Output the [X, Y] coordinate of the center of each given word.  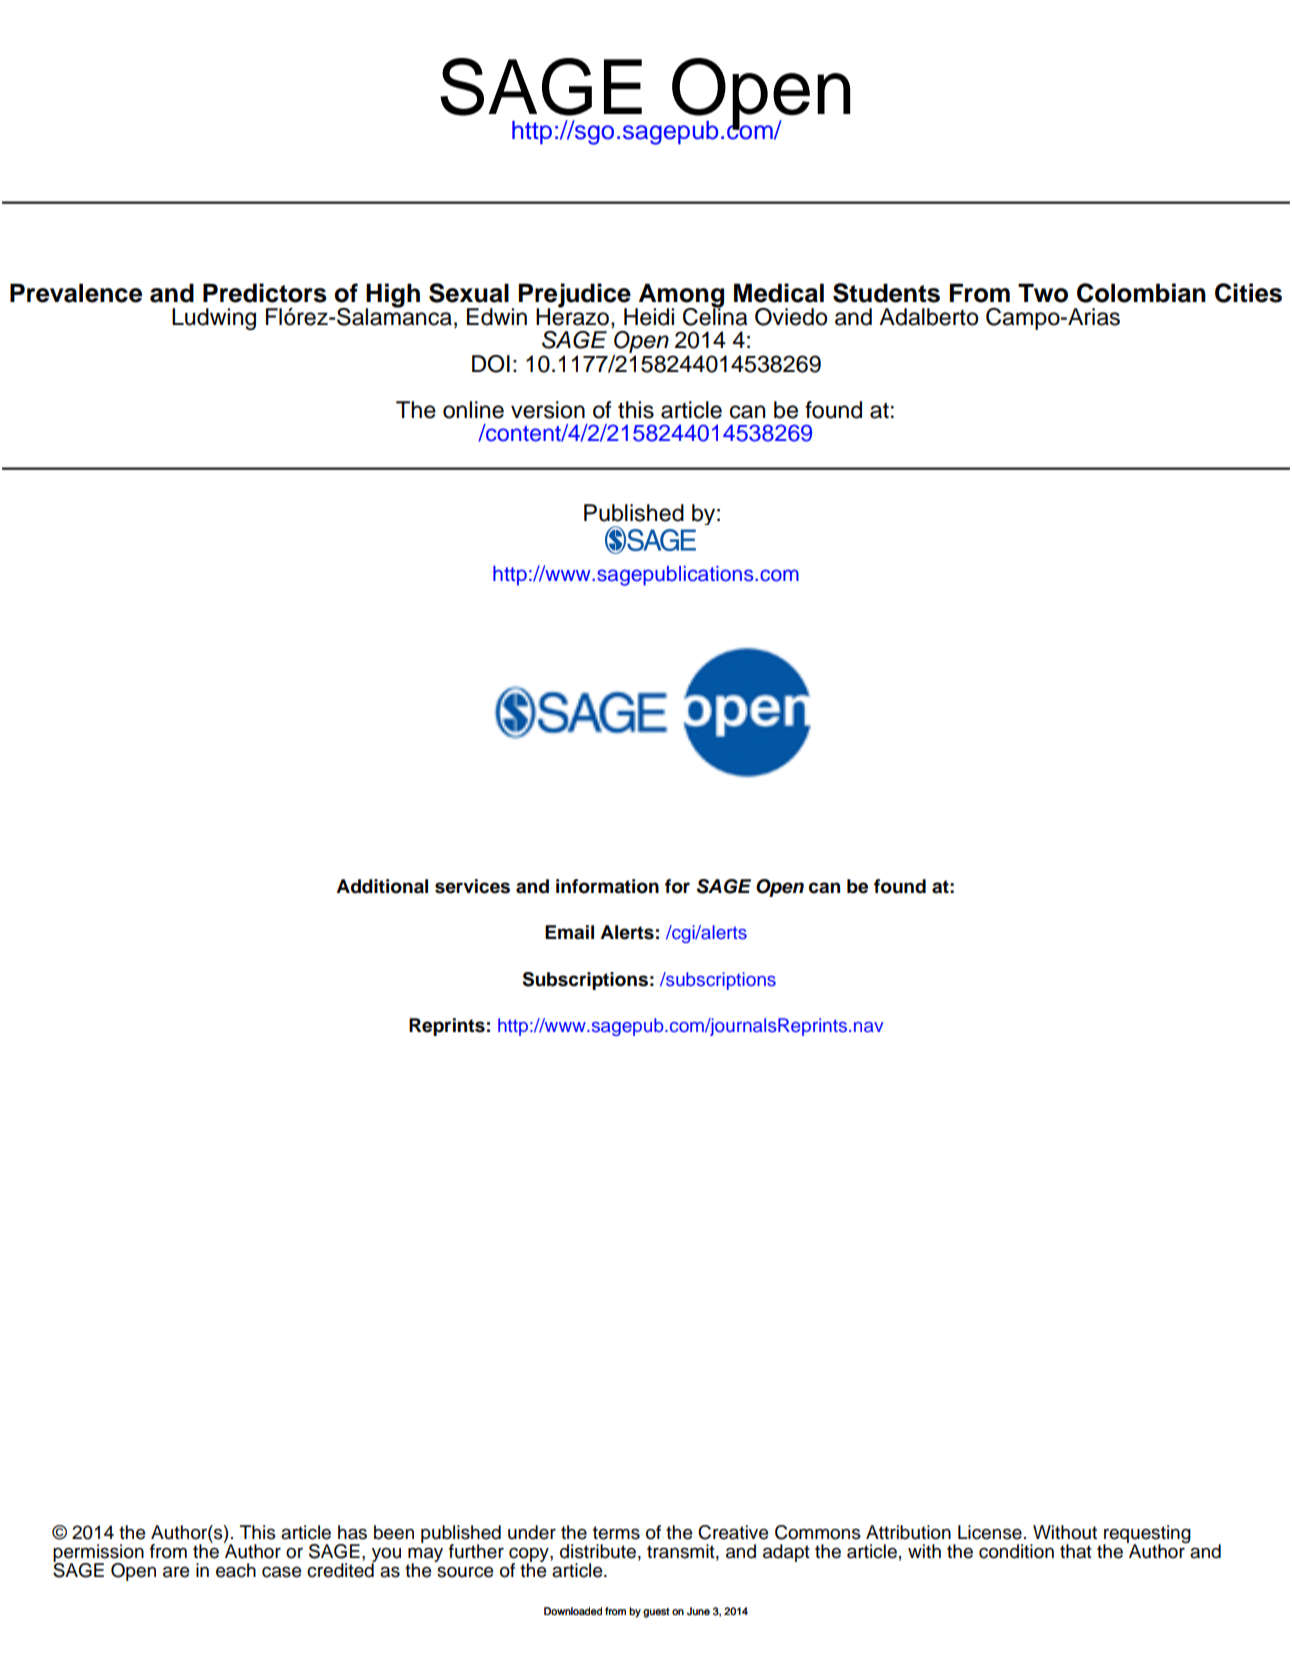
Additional [382, 886]
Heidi [649, 317]
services [472, 886]
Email [569, 932]
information [607, 886]
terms [616, 1533]
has [352, 1532]
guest [656, 1613]
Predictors [265, 293]
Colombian [1141, 293]
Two [1043, 293]
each [236, 1570]
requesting [1147, 1535]
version [548, 410]
